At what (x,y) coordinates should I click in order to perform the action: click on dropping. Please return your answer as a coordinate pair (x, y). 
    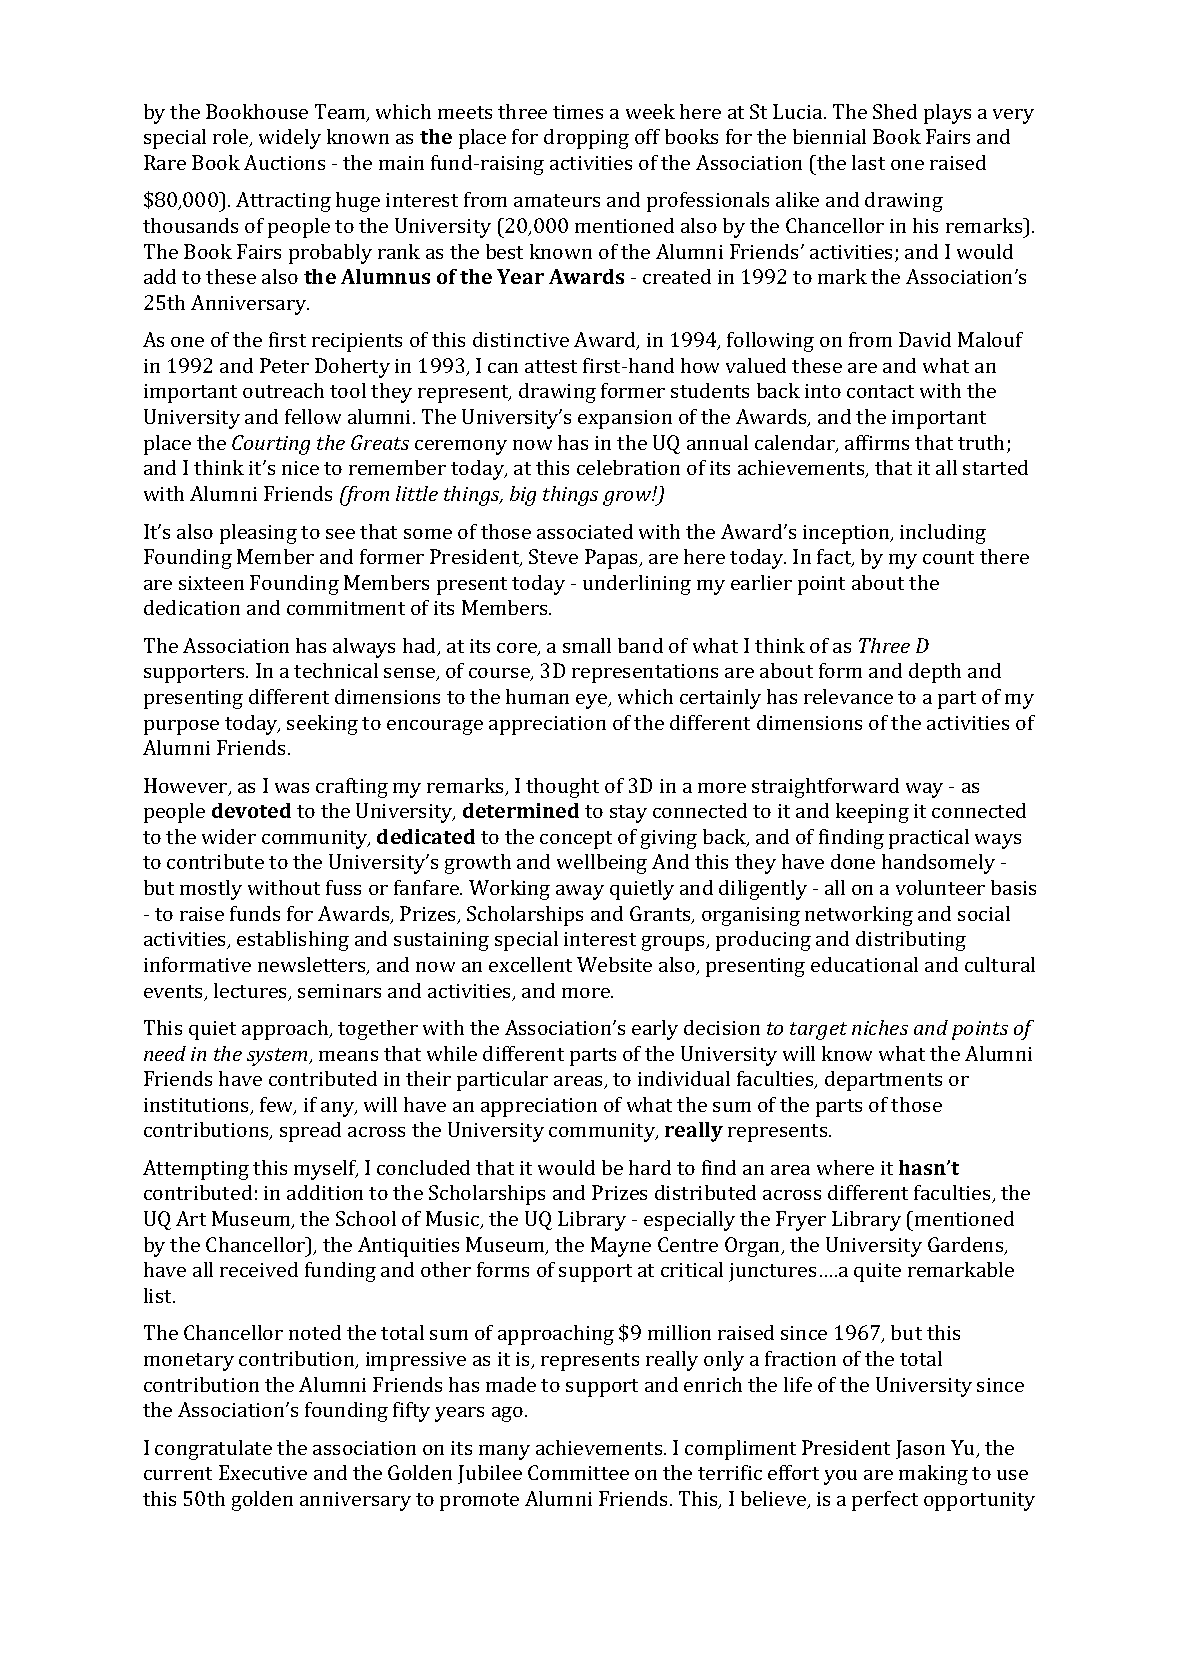
    Looking at the image, I should click on (586, 139).
